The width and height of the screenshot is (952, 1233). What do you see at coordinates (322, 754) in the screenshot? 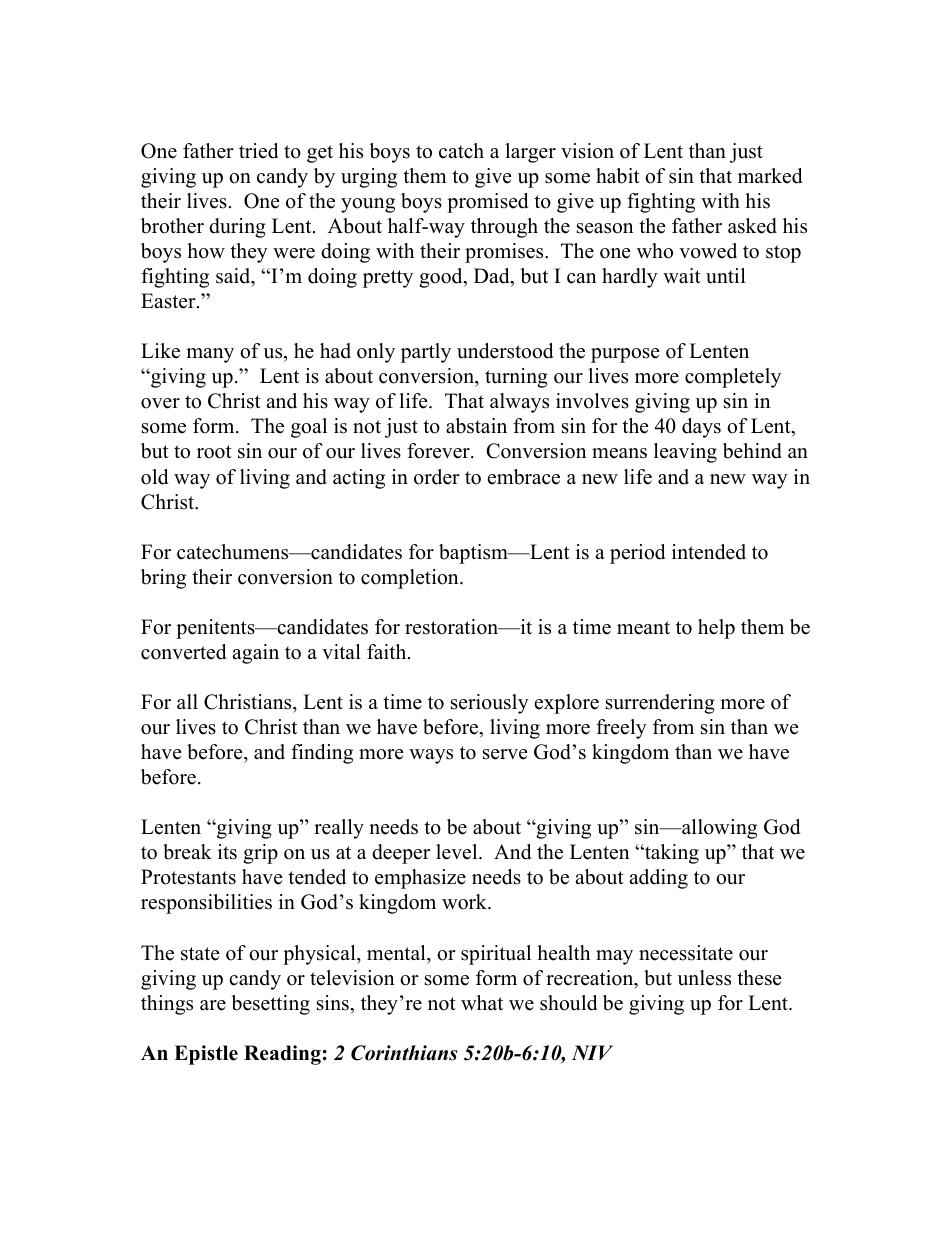
I see `finding` at bounding box center [322, 754].
